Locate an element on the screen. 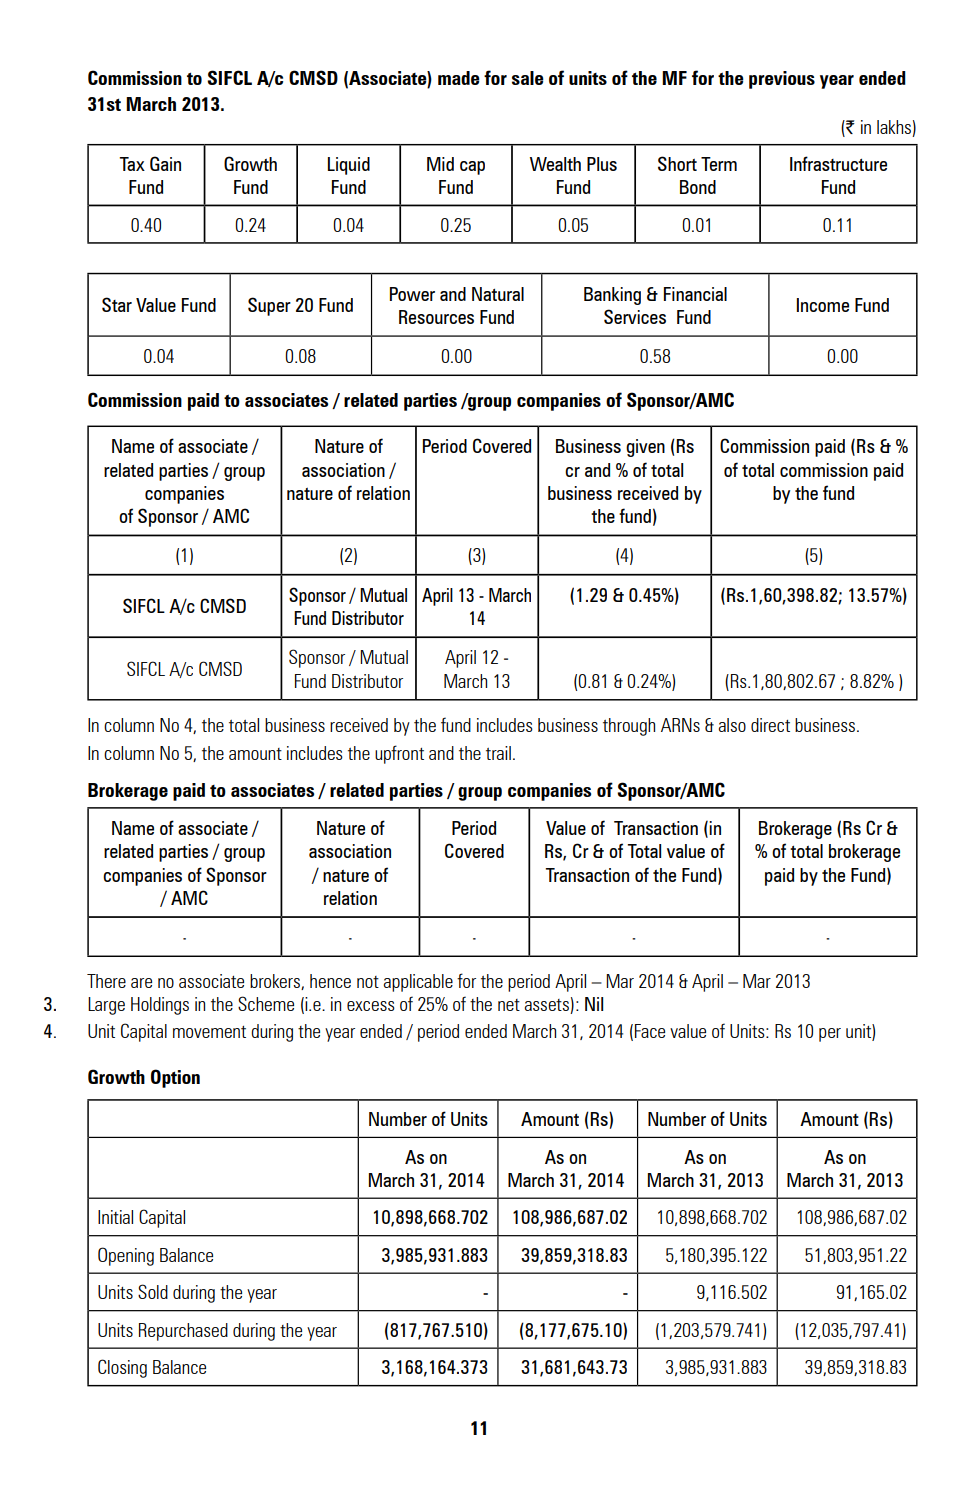 The image size is (961, 1486). sale is located at coordinates (528, 78).
